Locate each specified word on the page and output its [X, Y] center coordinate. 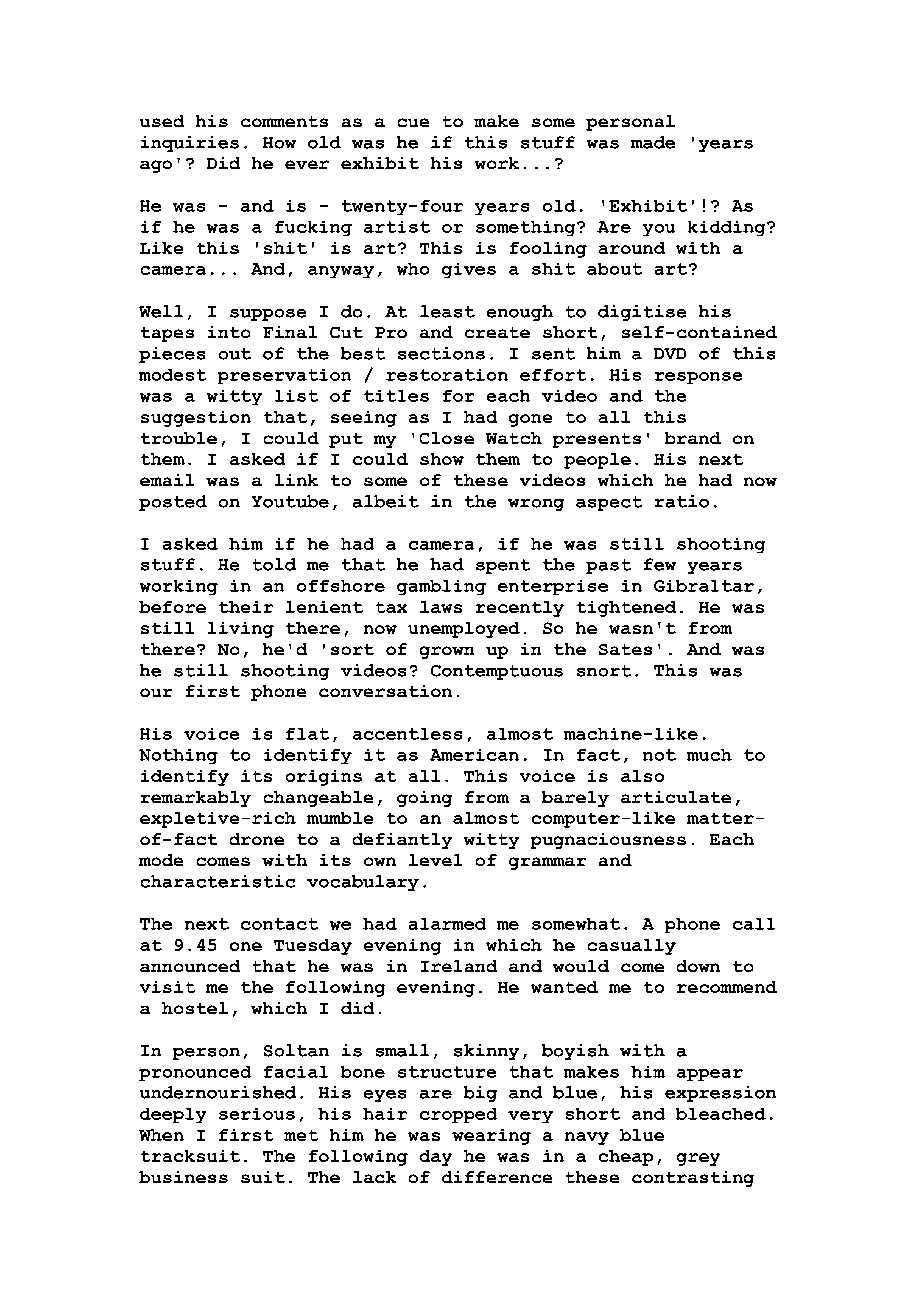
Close [447, 438]
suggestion [196, 419]
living [241, 630]
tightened [626, 609]
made [653, 142]
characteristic [218, 881]
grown [447, 652]
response [698, 378]
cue [413, 122]
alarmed [447, 924]
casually [632, 947]
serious [257, 1114]
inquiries [190, 144]
